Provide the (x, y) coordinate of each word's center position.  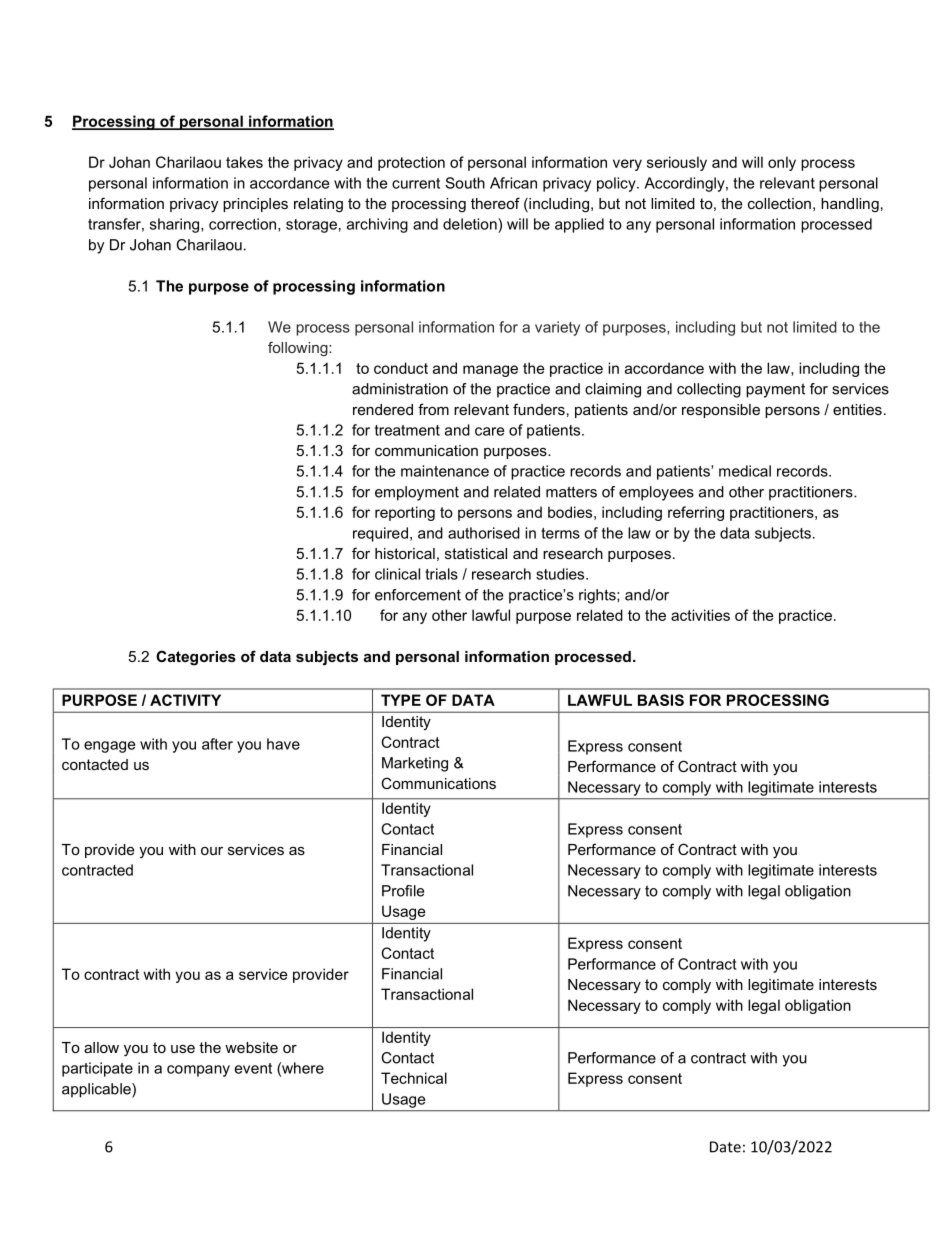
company (198, 1071)
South (465, 183)
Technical (414, 1078)
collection (779, 203)
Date (725, 1147)
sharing (176, 225)
